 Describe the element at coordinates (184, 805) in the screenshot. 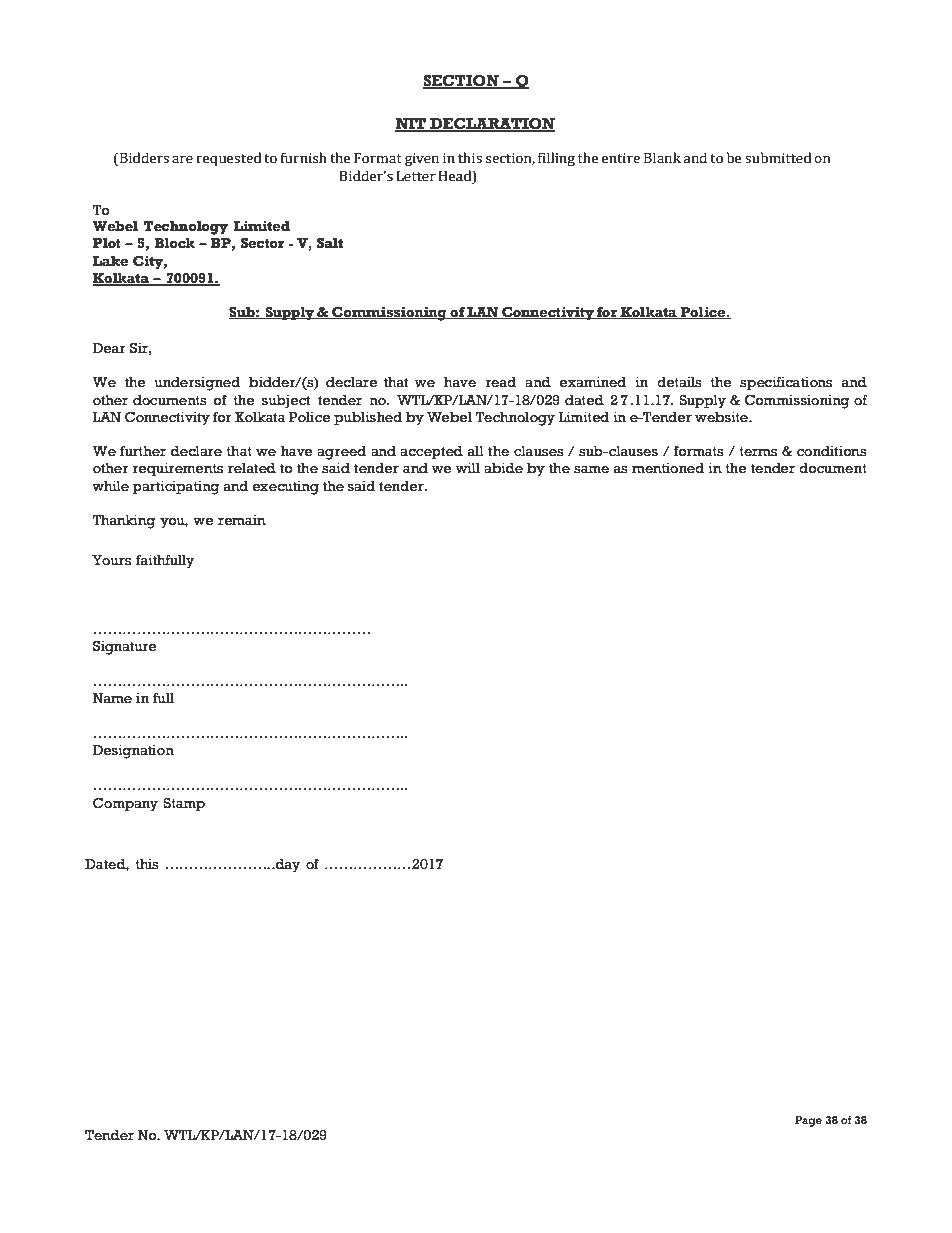

I see `Stamp` at that location.
